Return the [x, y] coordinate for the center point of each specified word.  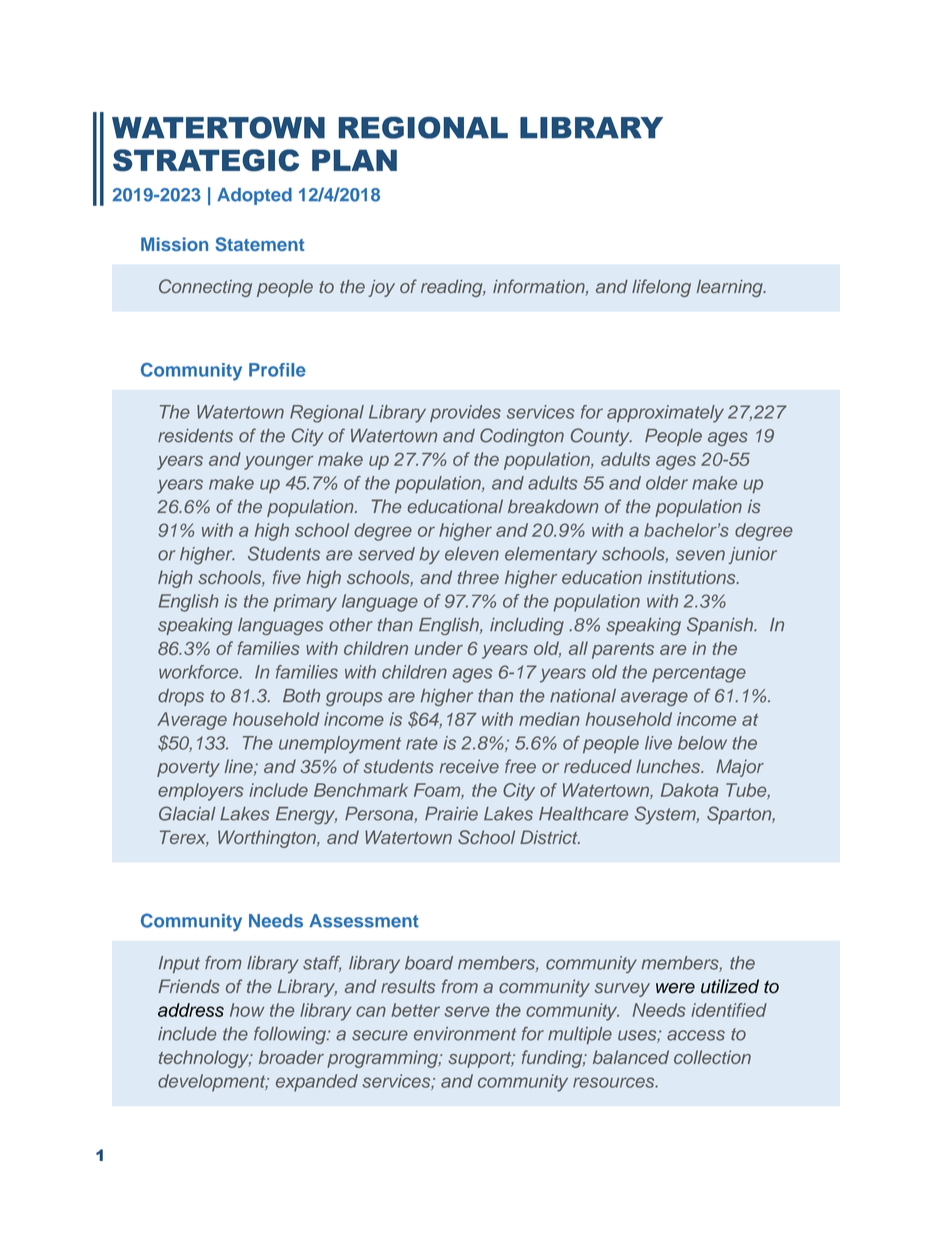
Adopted [254, 196]
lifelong [661, 288]
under [439, 648]
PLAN [354, 160]
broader [291, 1057]
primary [305, 603]
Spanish [721, 626]
